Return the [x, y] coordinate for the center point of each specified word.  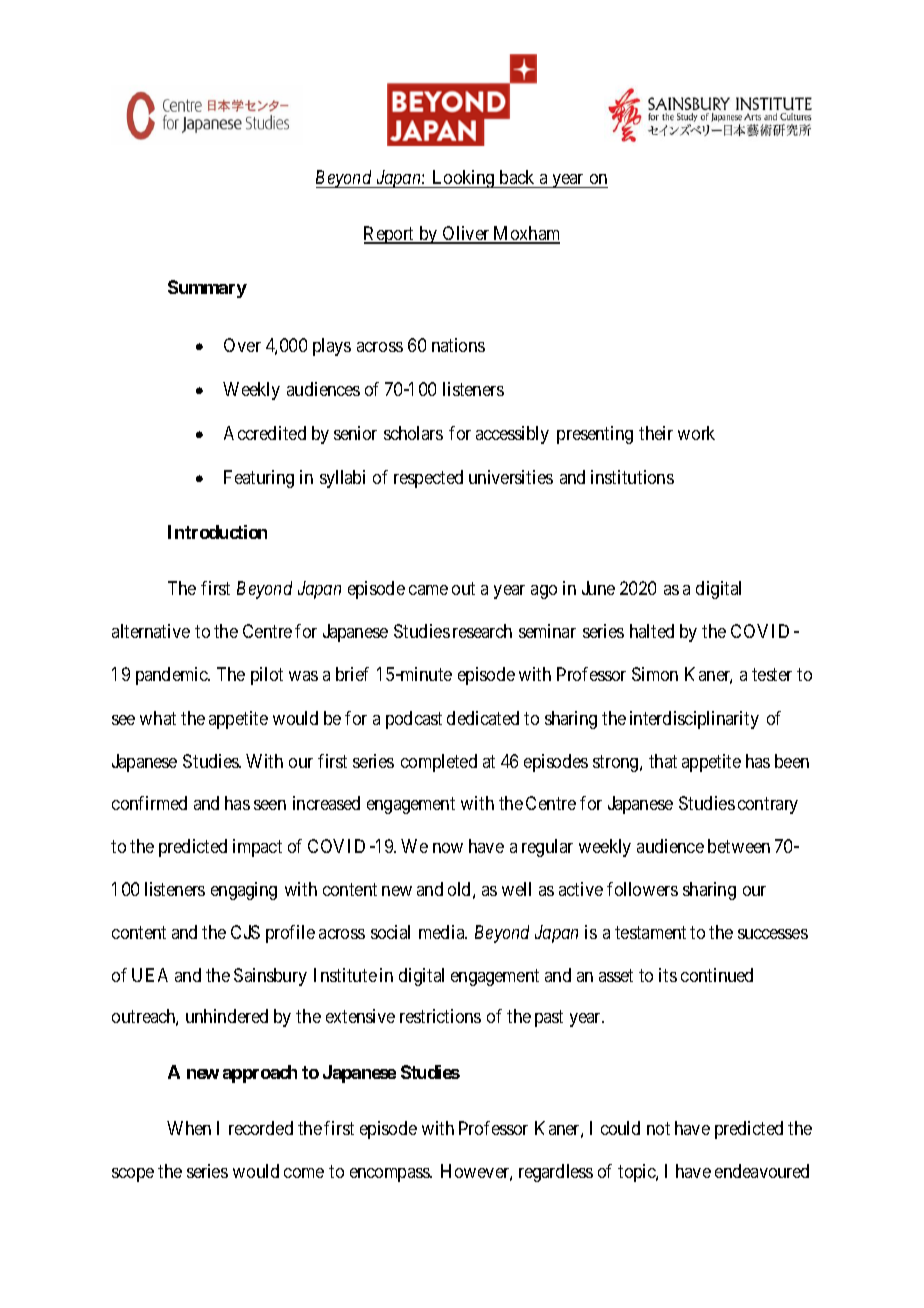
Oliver [466, 234]
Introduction [217, 532]
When [189, 1128]
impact [257, 848]
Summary [207, 289]
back [517, 177]
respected [428, 479]
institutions [632, 477]
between [739, 846]
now [448, 848]
